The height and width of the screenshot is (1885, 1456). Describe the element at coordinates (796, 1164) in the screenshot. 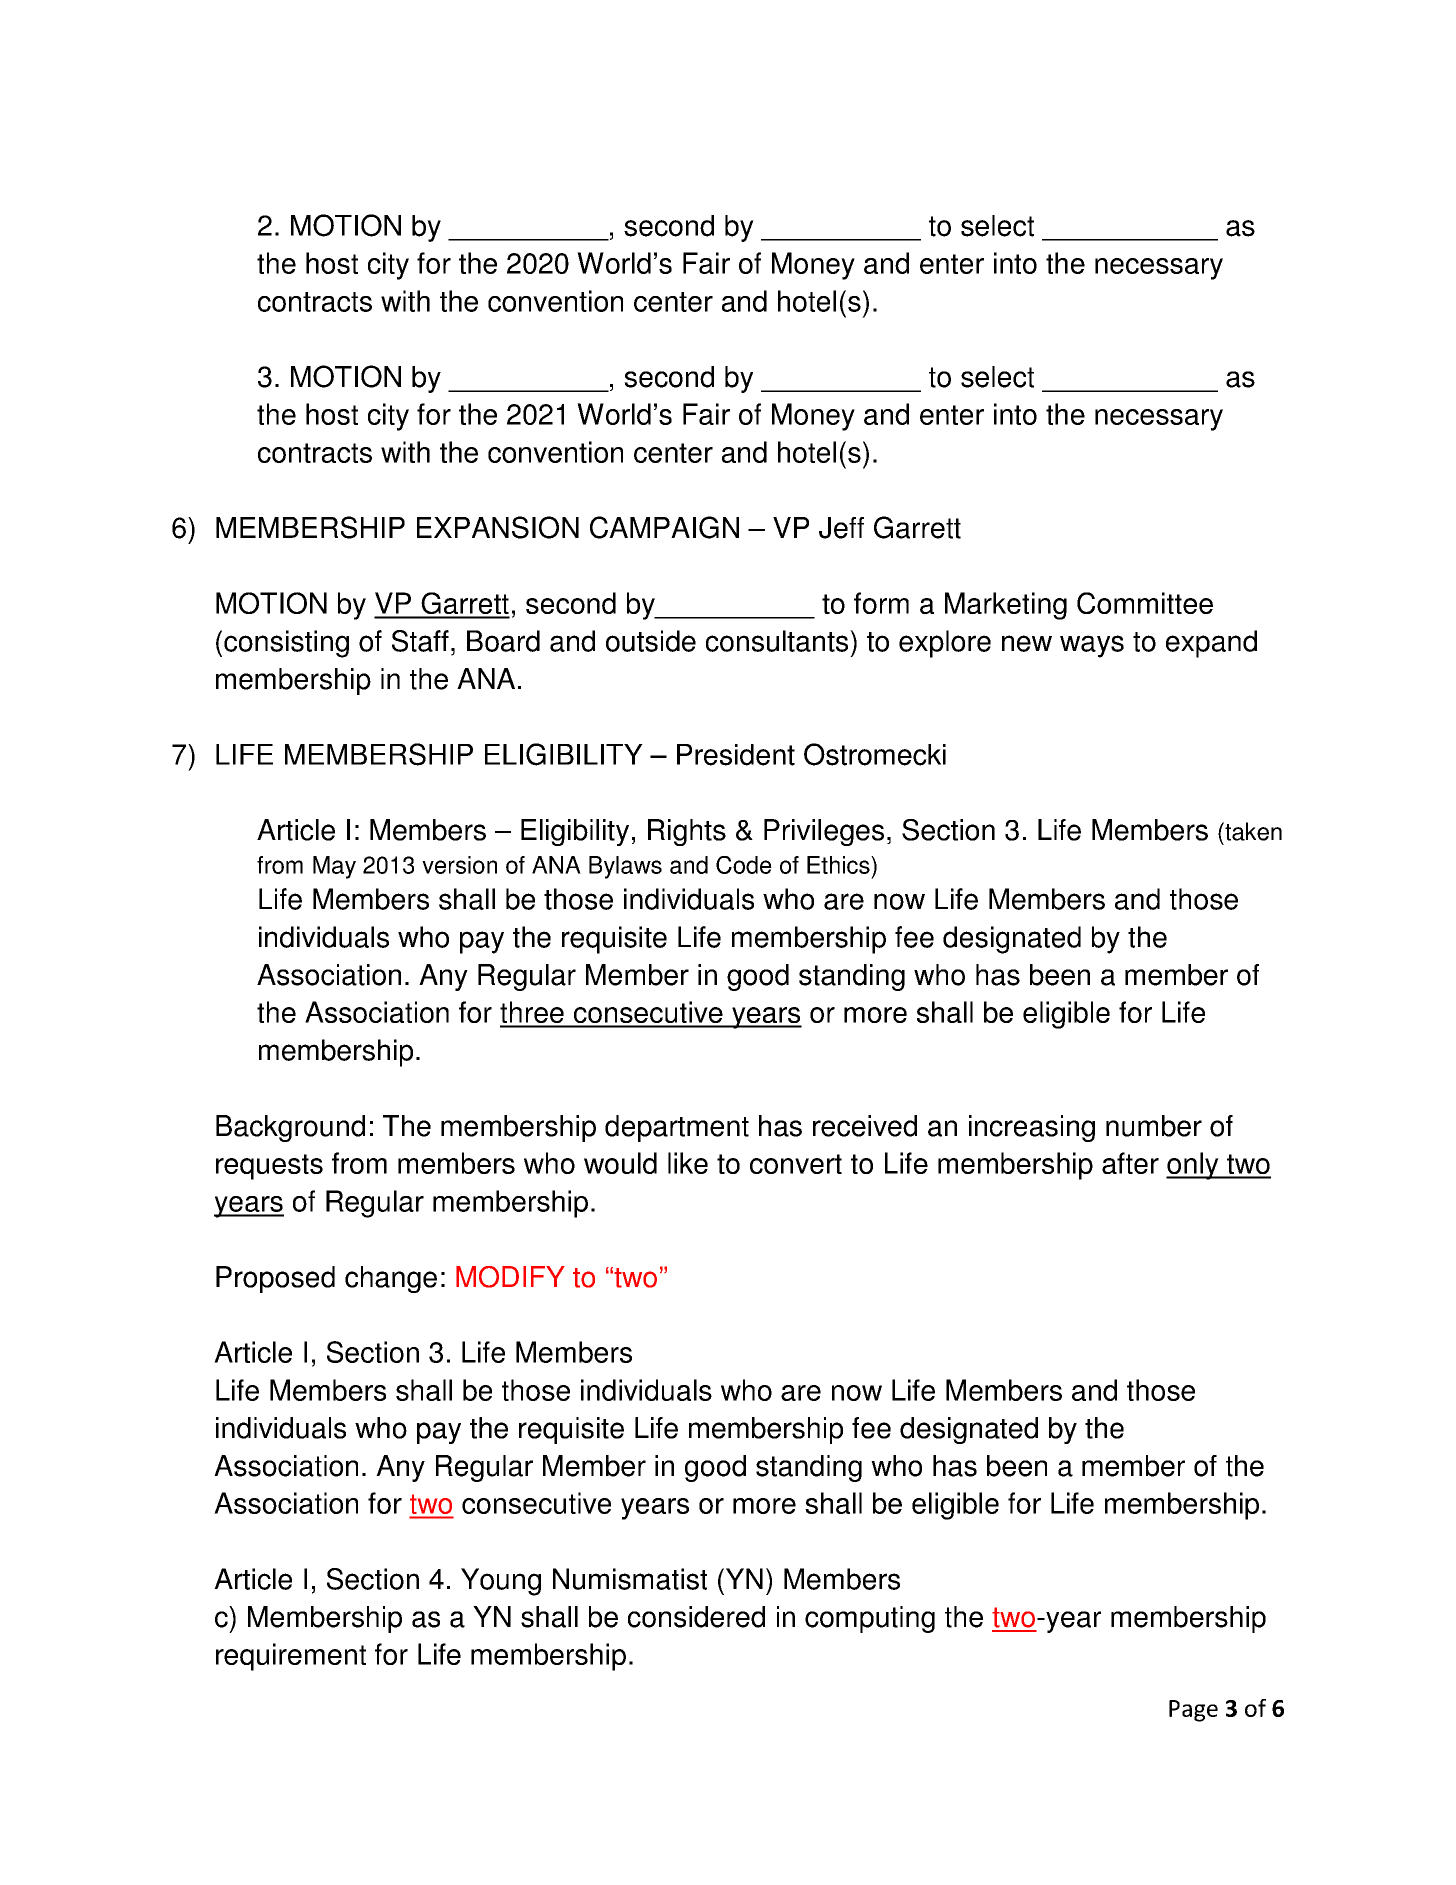

I see `convert` at that location.
